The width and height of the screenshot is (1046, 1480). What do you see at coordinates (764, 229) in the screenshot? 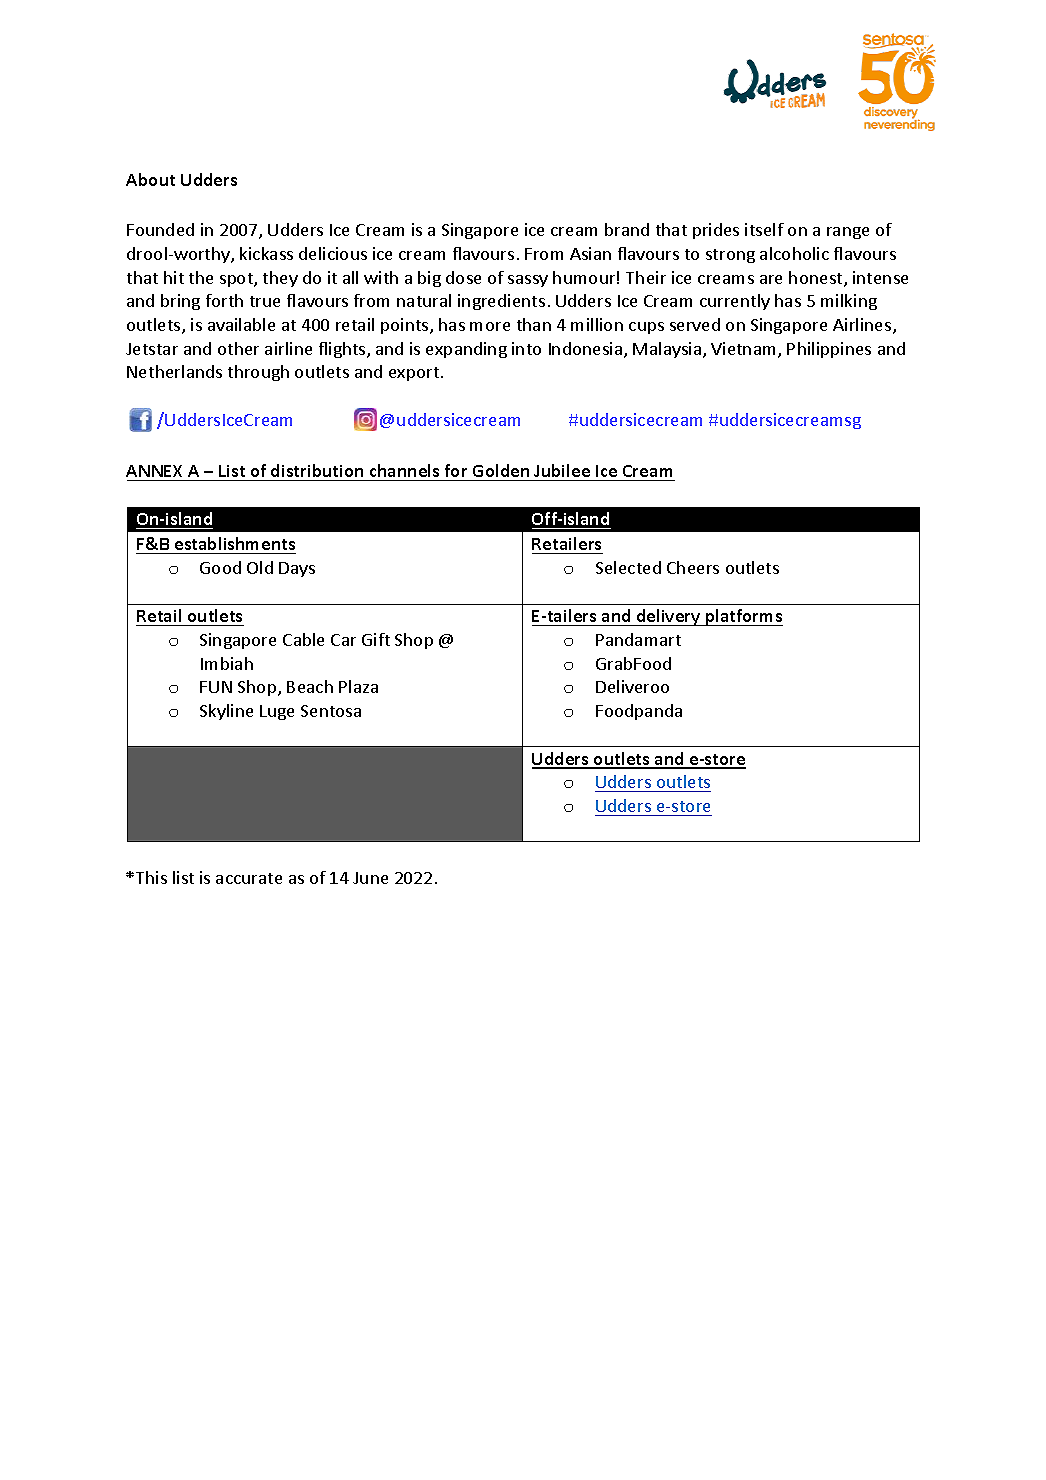
I see `itself` at bounding box center [764, 229].
